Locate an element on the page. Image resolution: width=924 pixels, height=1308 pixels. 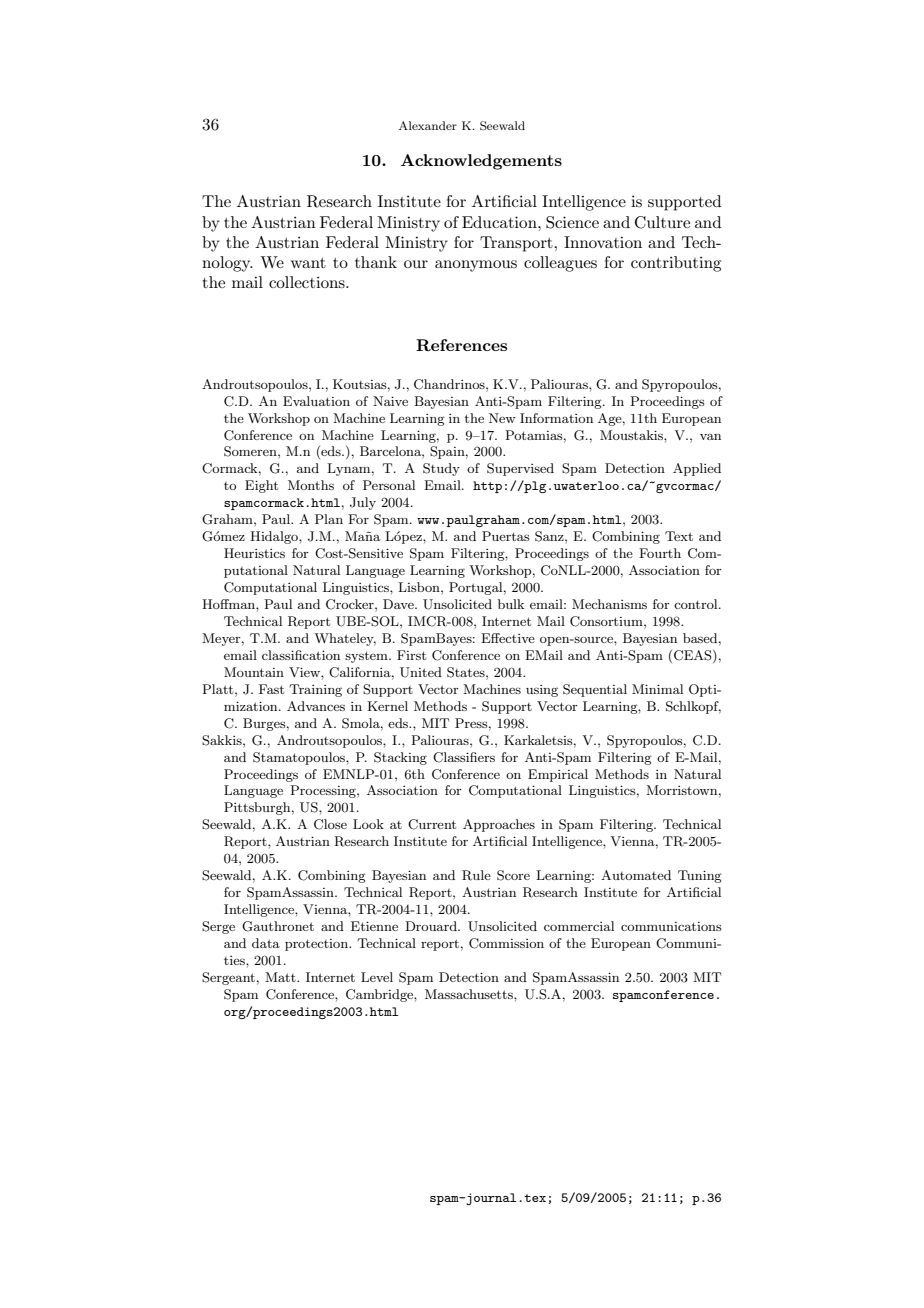
Culture is located at coordinates (662, 222).
